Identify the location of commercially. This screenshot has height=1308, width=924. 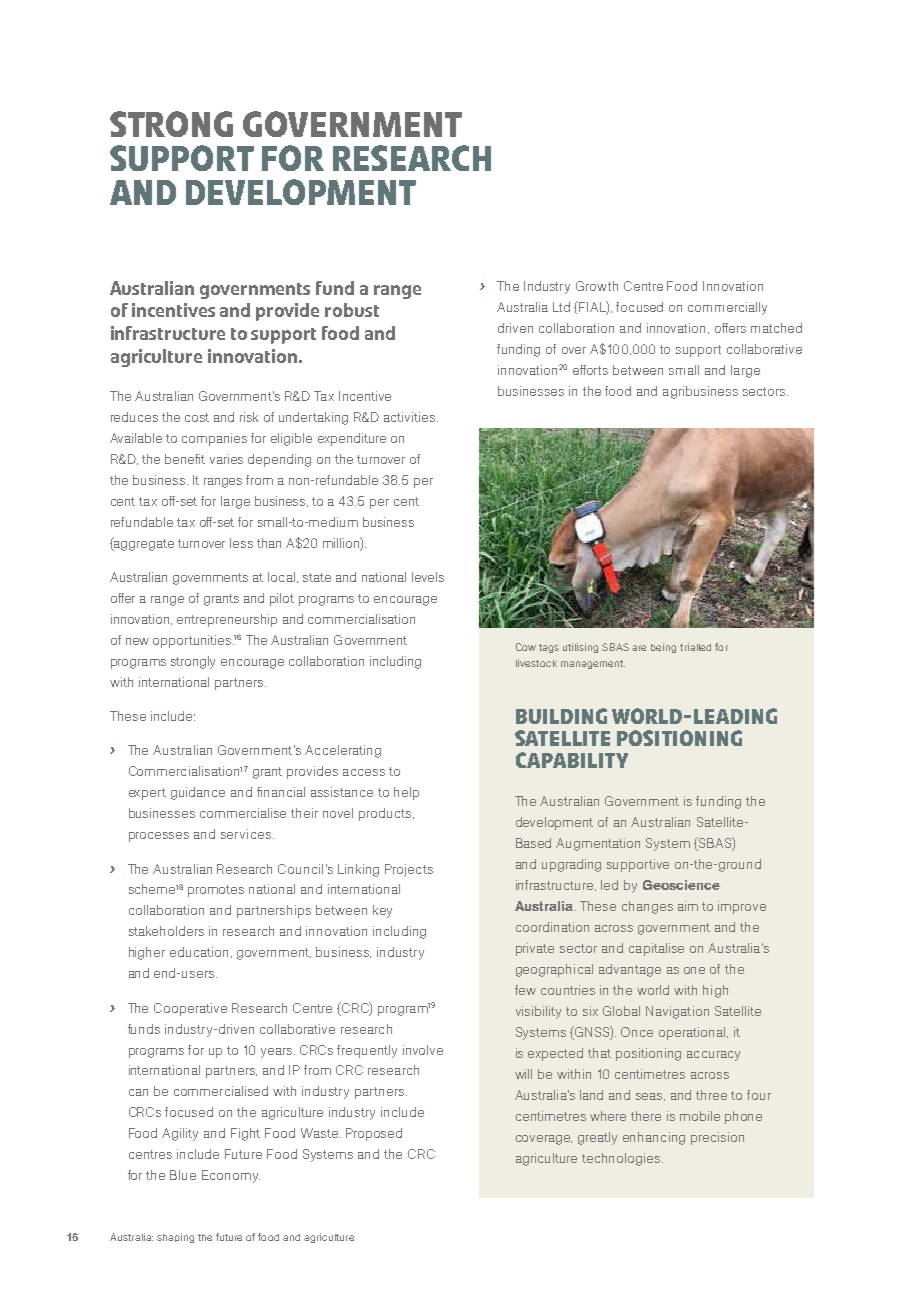
(727, 308).
